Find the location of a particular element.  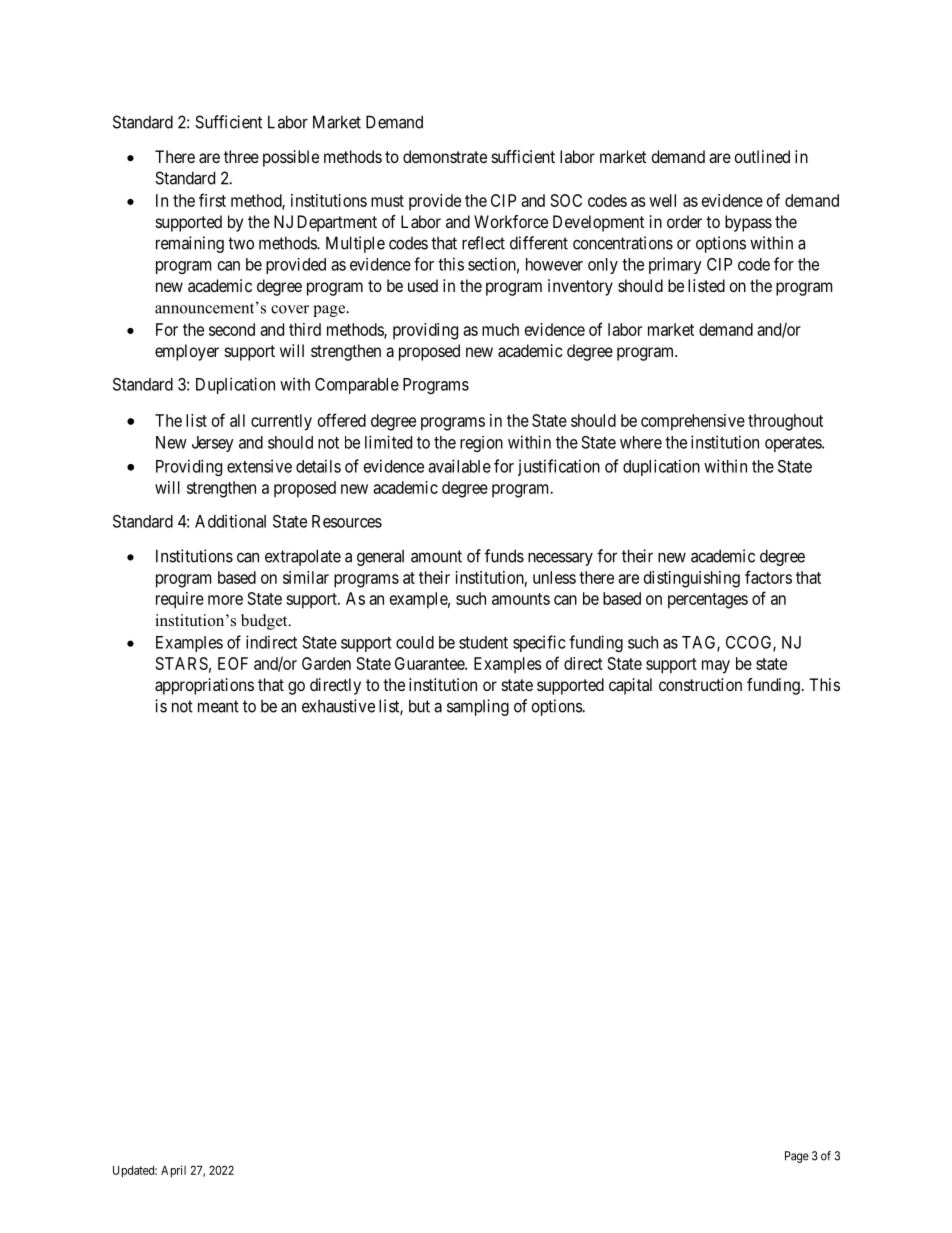

order is located at coordinates (684, 221).
